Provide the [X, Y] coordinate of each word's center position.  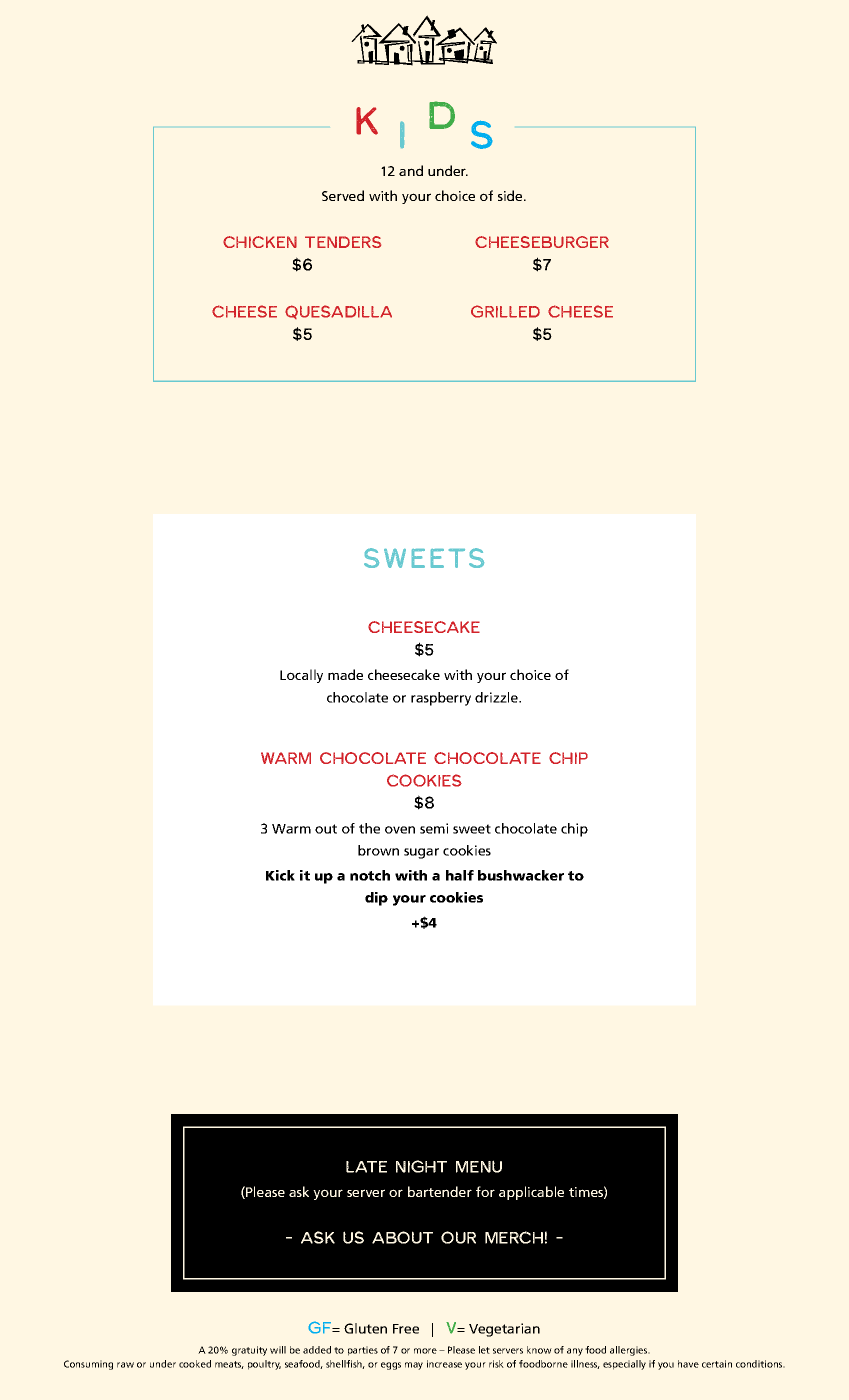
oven [400, 830]
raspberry [441, 699]
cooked [195, 1364]
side [511, 195]
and [411, 170]
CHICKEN [260, 242]
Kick [280, 875]
